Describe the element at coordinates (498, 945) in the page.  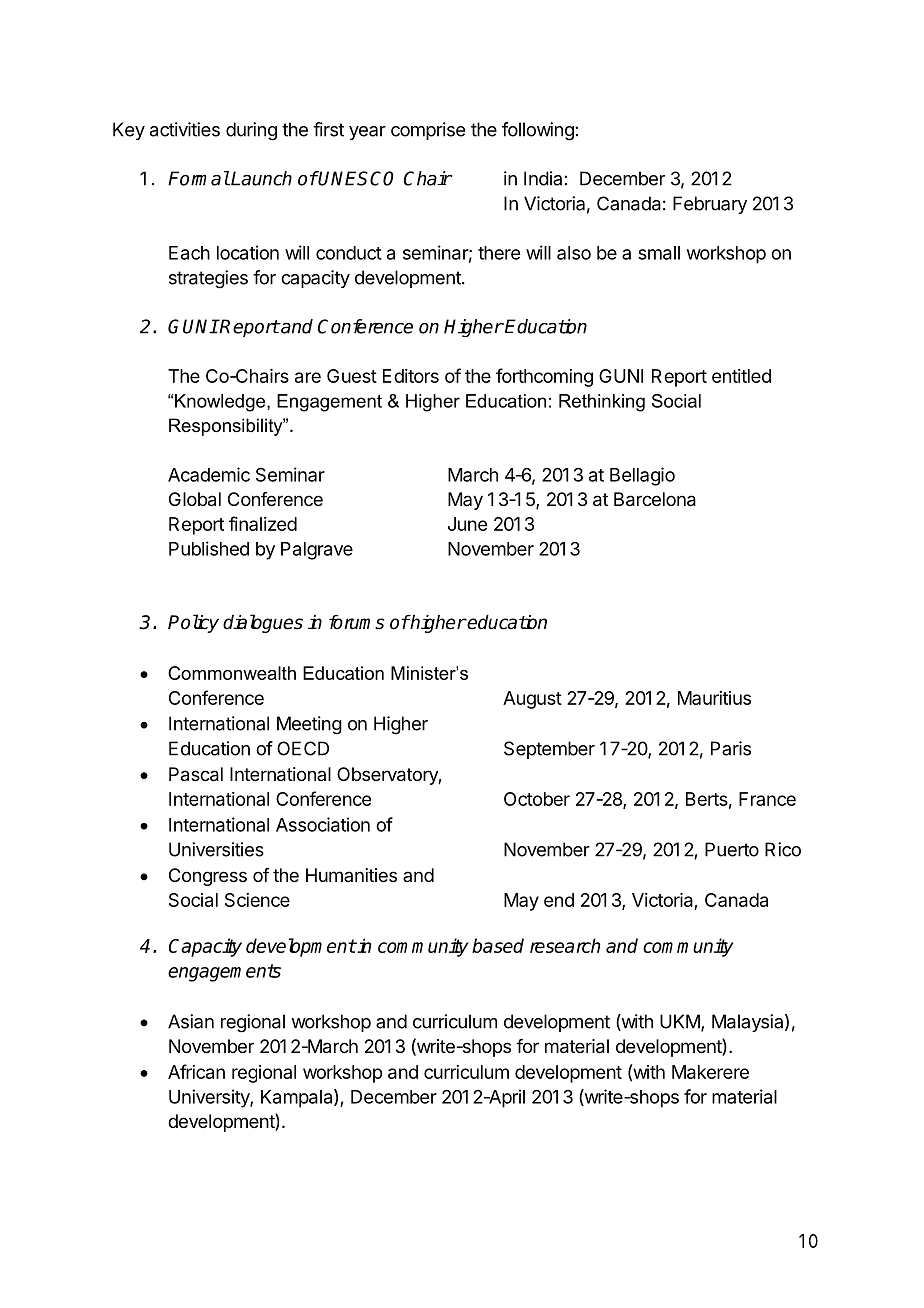
I see `based` at that location.
